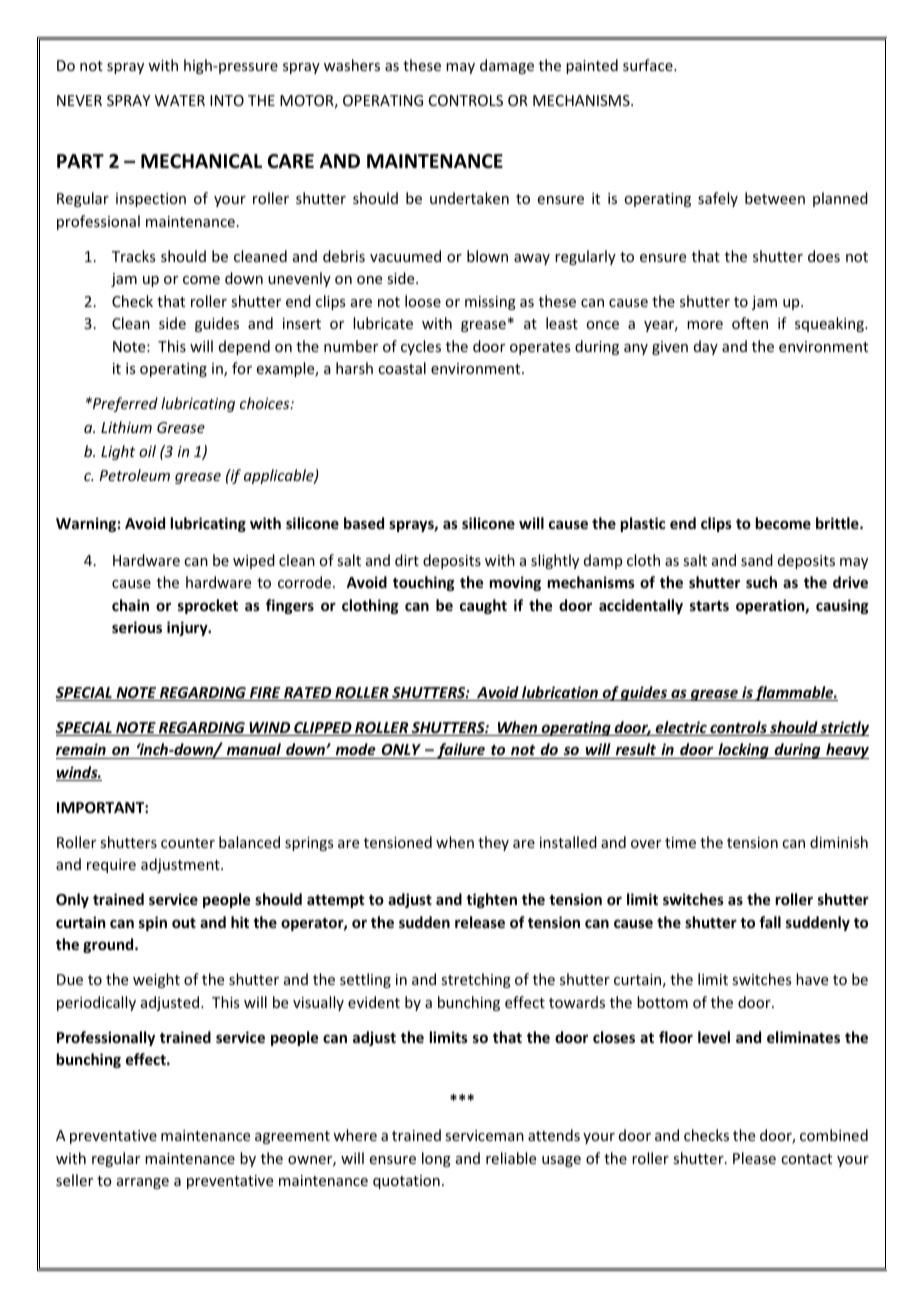  I want to click on tighten, so click(491, 900).
